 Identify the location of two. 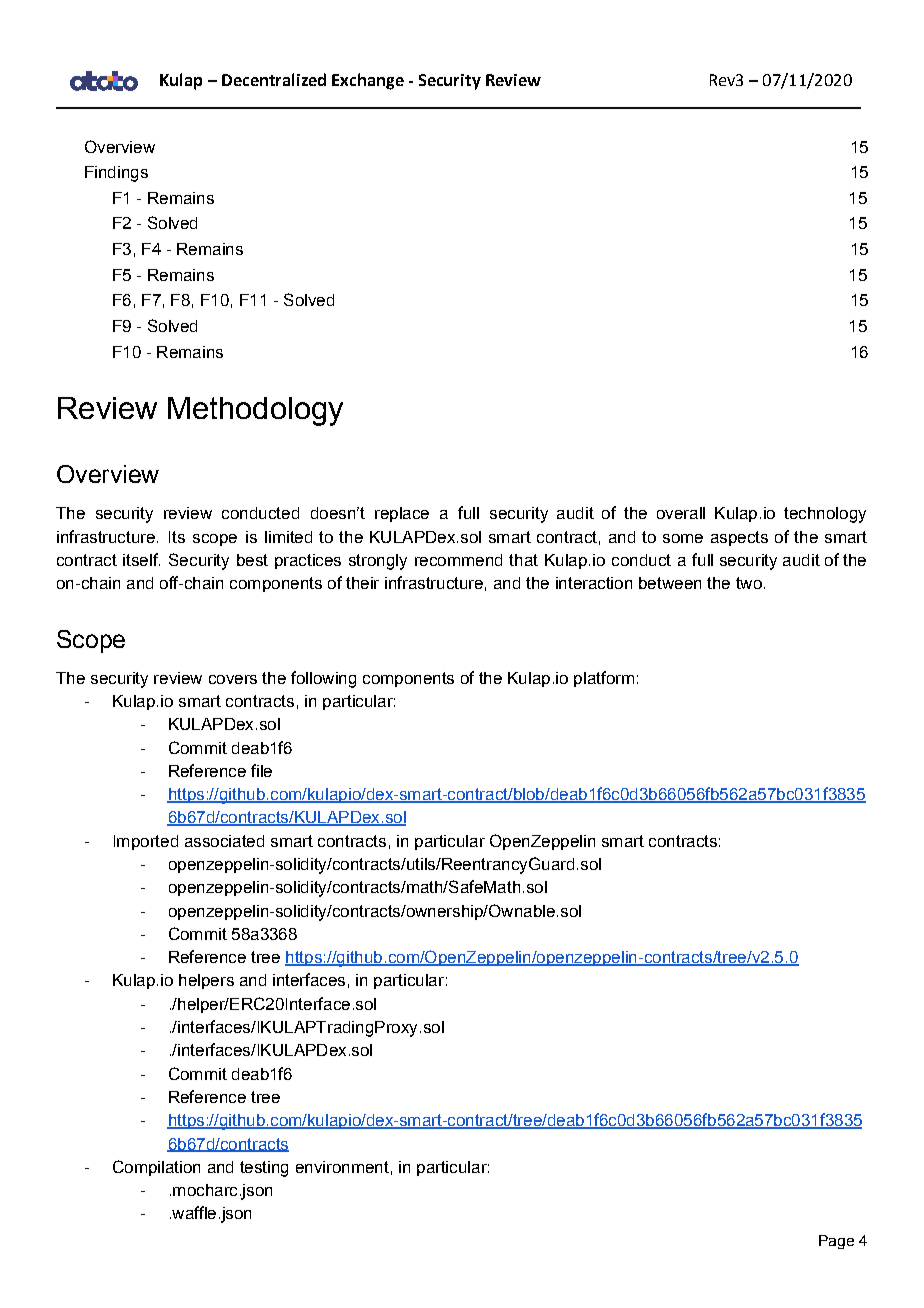
(749, 583).
